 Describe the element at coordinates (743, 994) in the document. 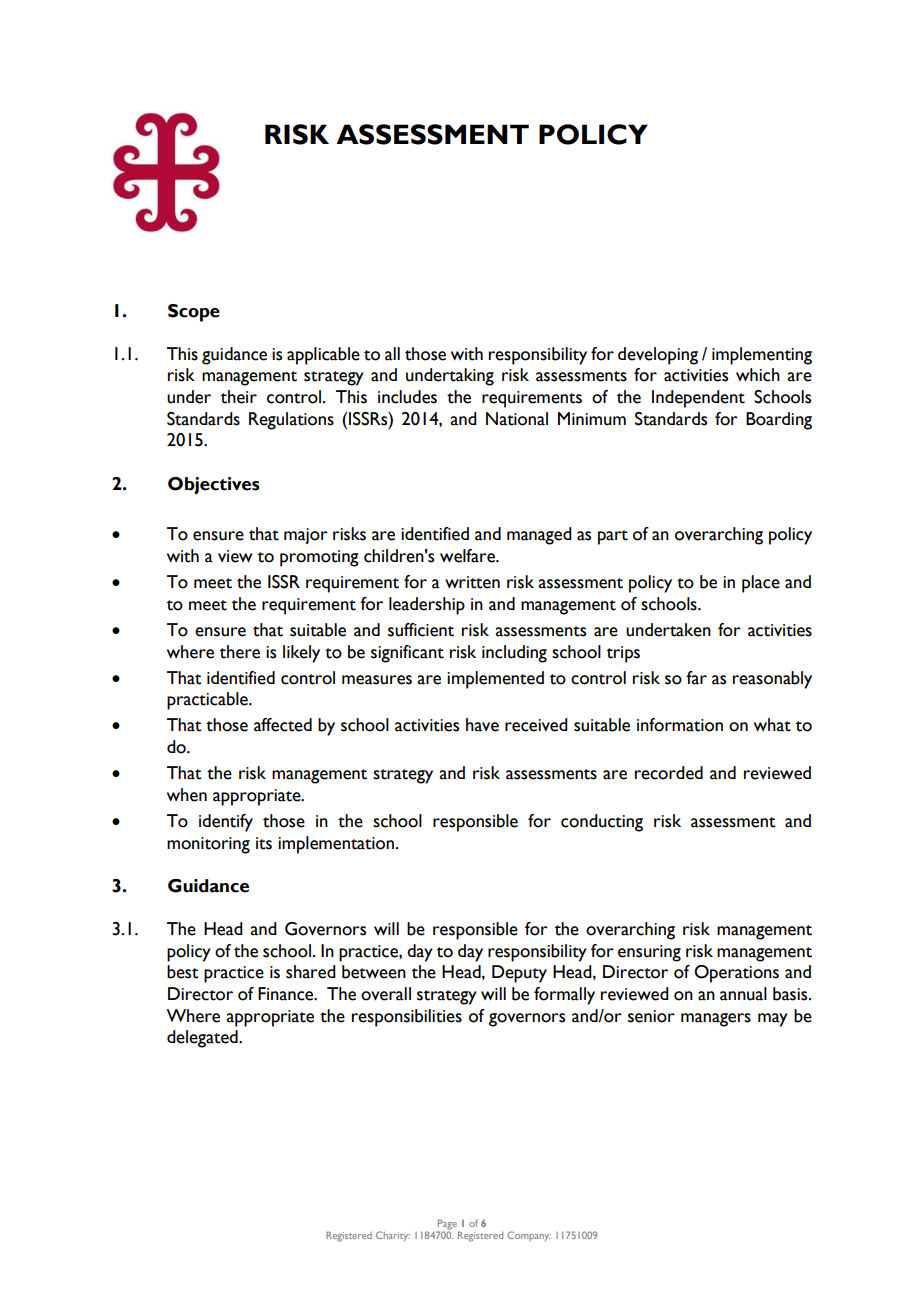

I see `annual` at that location.
